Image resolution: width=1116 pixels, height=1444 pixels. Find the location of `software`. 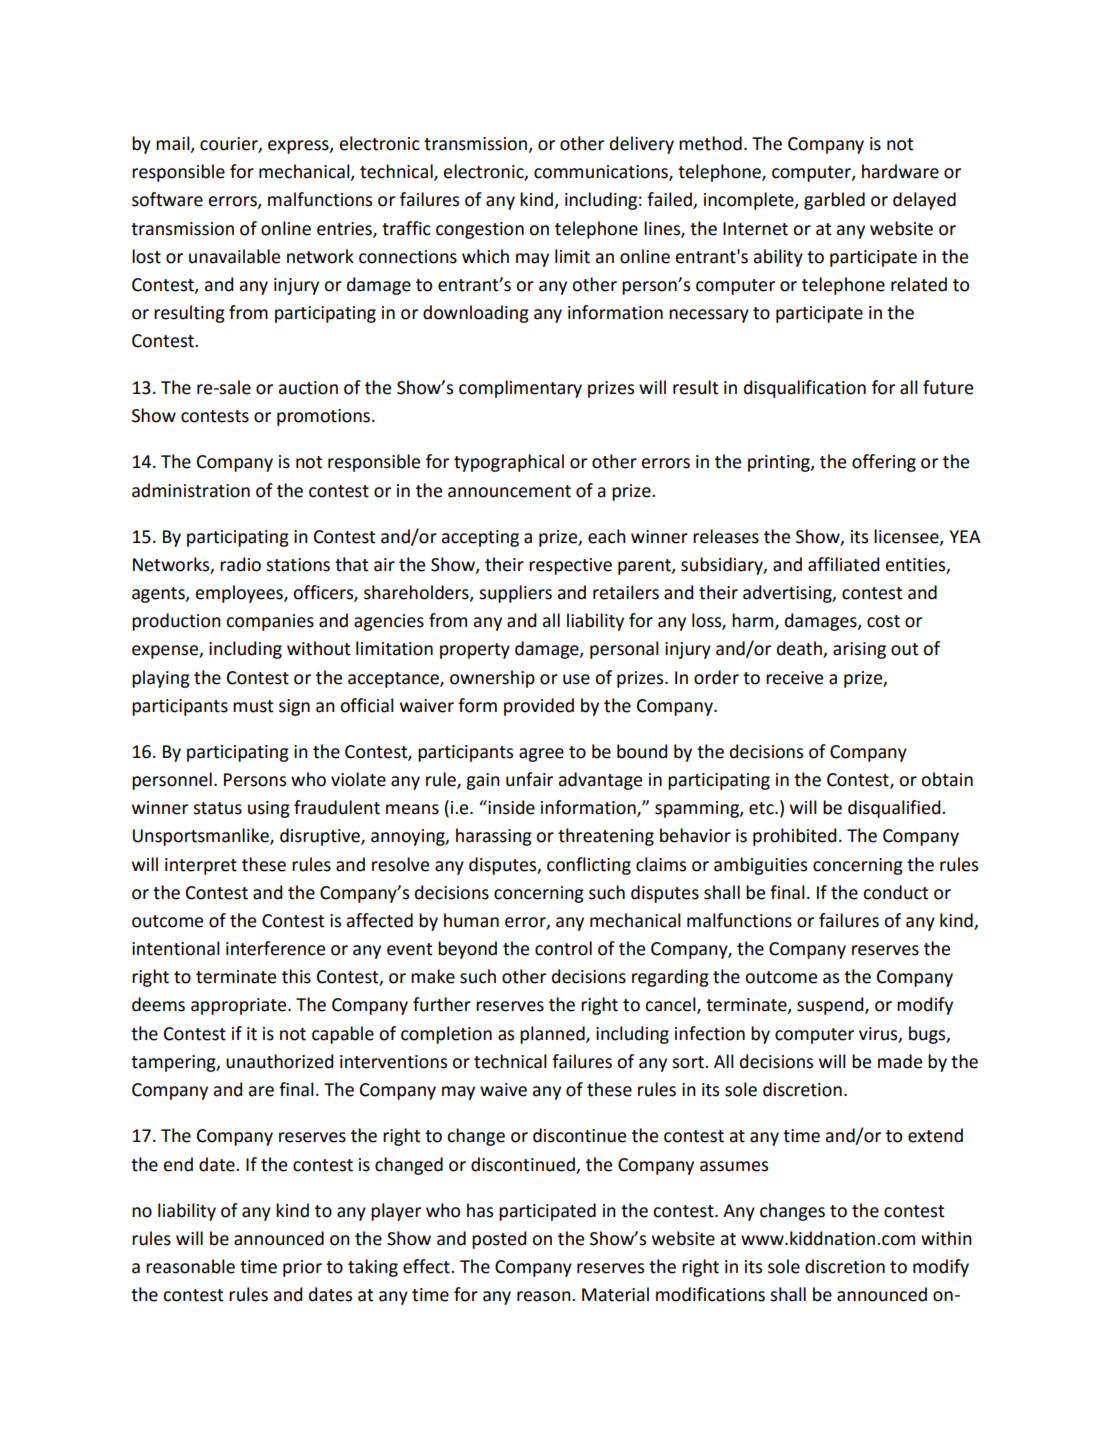

software is located at coordinates (167, 199).
